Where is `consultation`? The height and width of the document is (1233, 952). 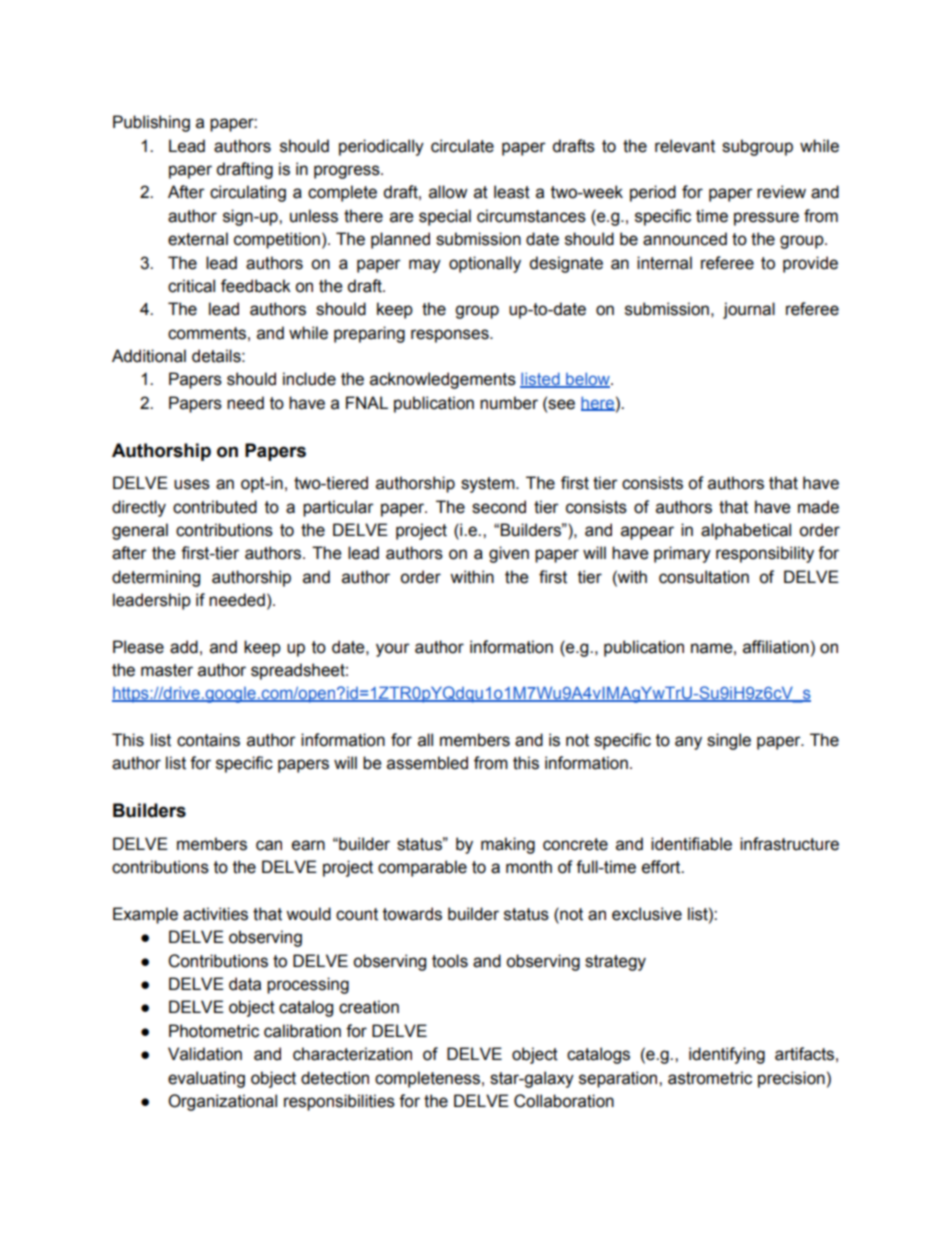
consultation is located at coordinates (704, 577).
